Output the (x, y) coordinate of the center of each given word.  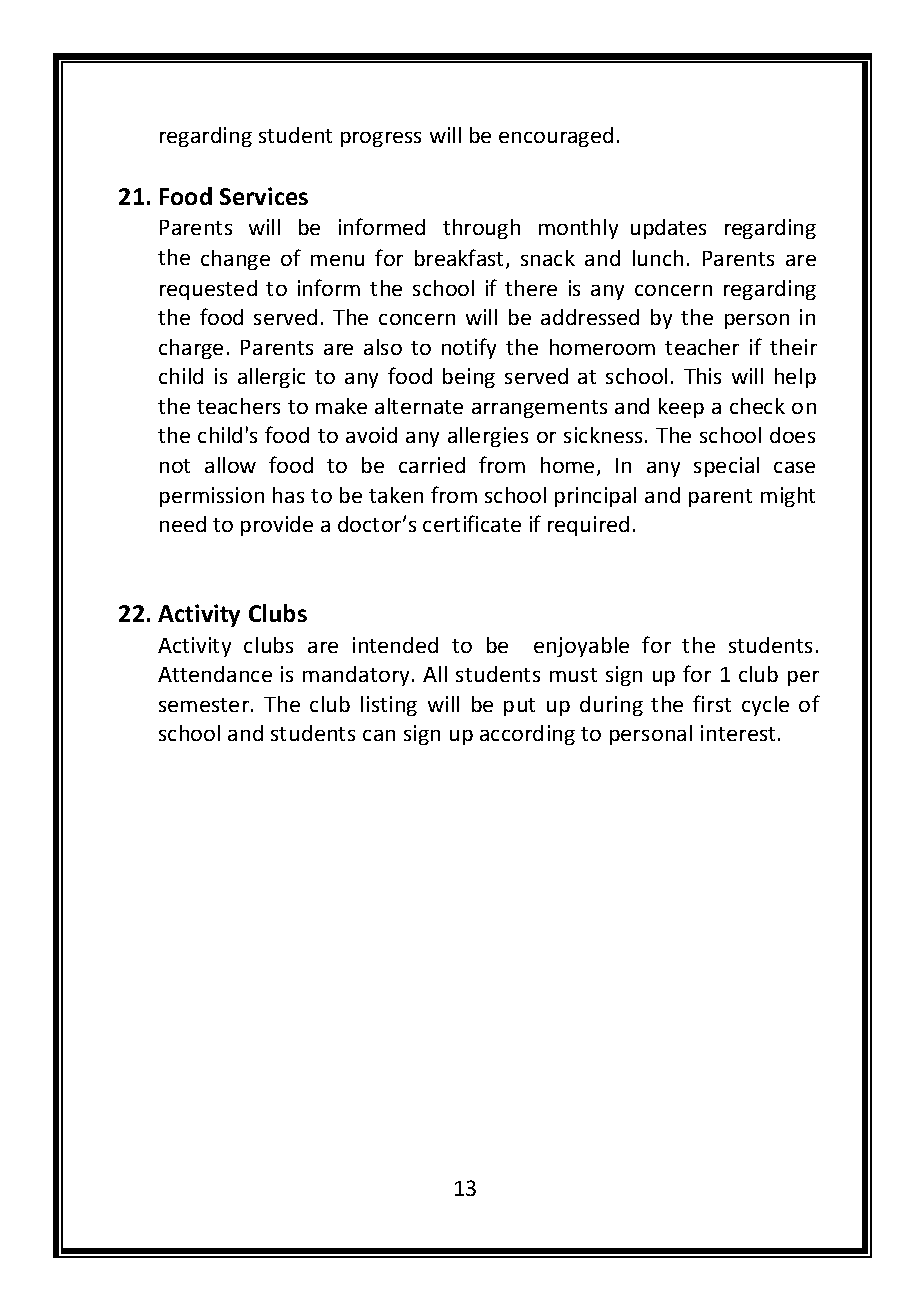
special (726, 467)
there (531, 288)
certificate (472, 523)
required (588, 526)
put (519, 707)
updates (668, 229)
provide (277, 526)
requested (208, 290)
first (712, 703)
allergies (488, 437)
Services (264, 196)
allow (230, 465)
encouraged (556, 137)
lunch (658, 258)
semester (205, 705)
